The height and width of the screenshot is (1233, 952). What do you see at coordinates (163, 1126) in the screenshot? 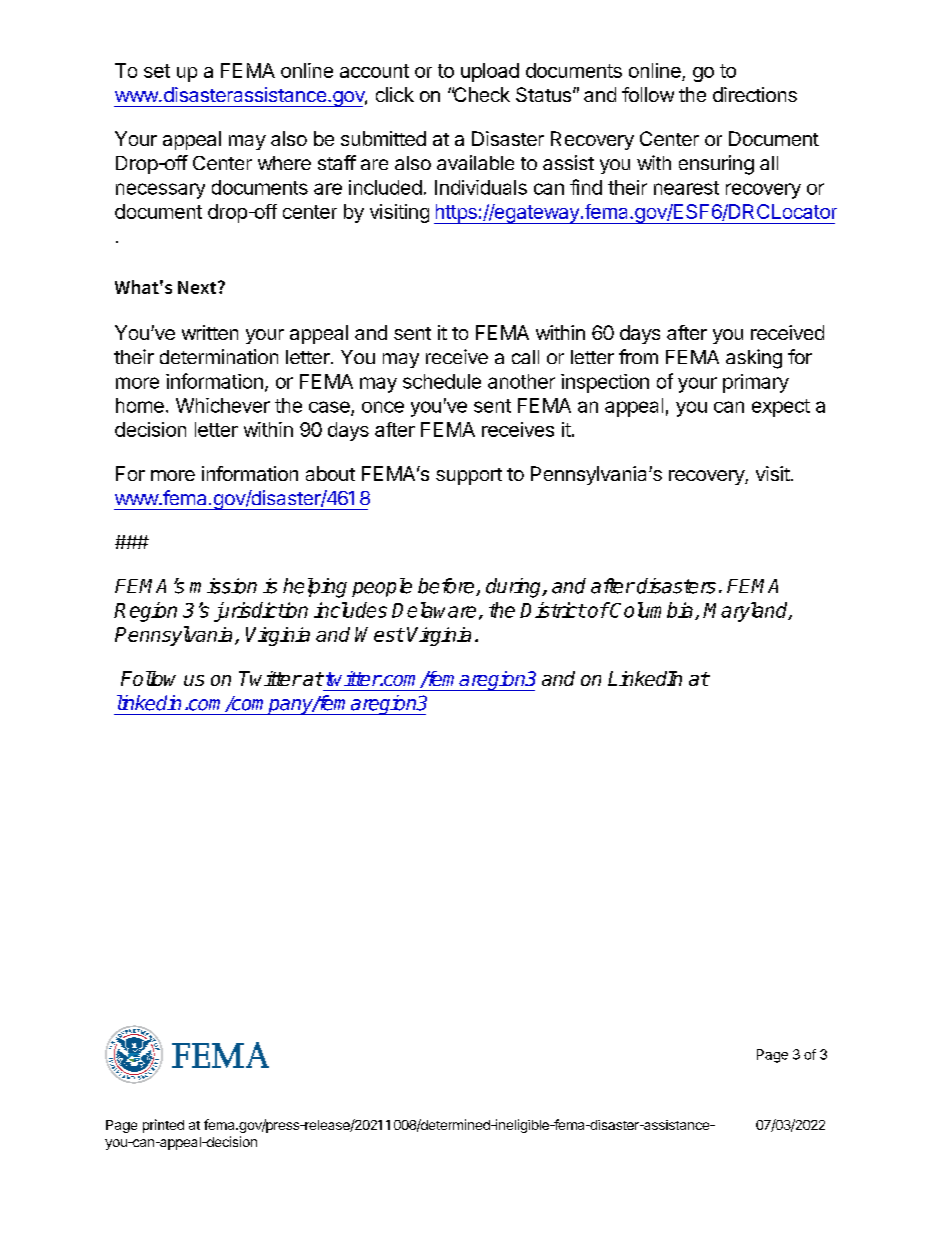
I see `printed` at bounding box center [163, 1126].
